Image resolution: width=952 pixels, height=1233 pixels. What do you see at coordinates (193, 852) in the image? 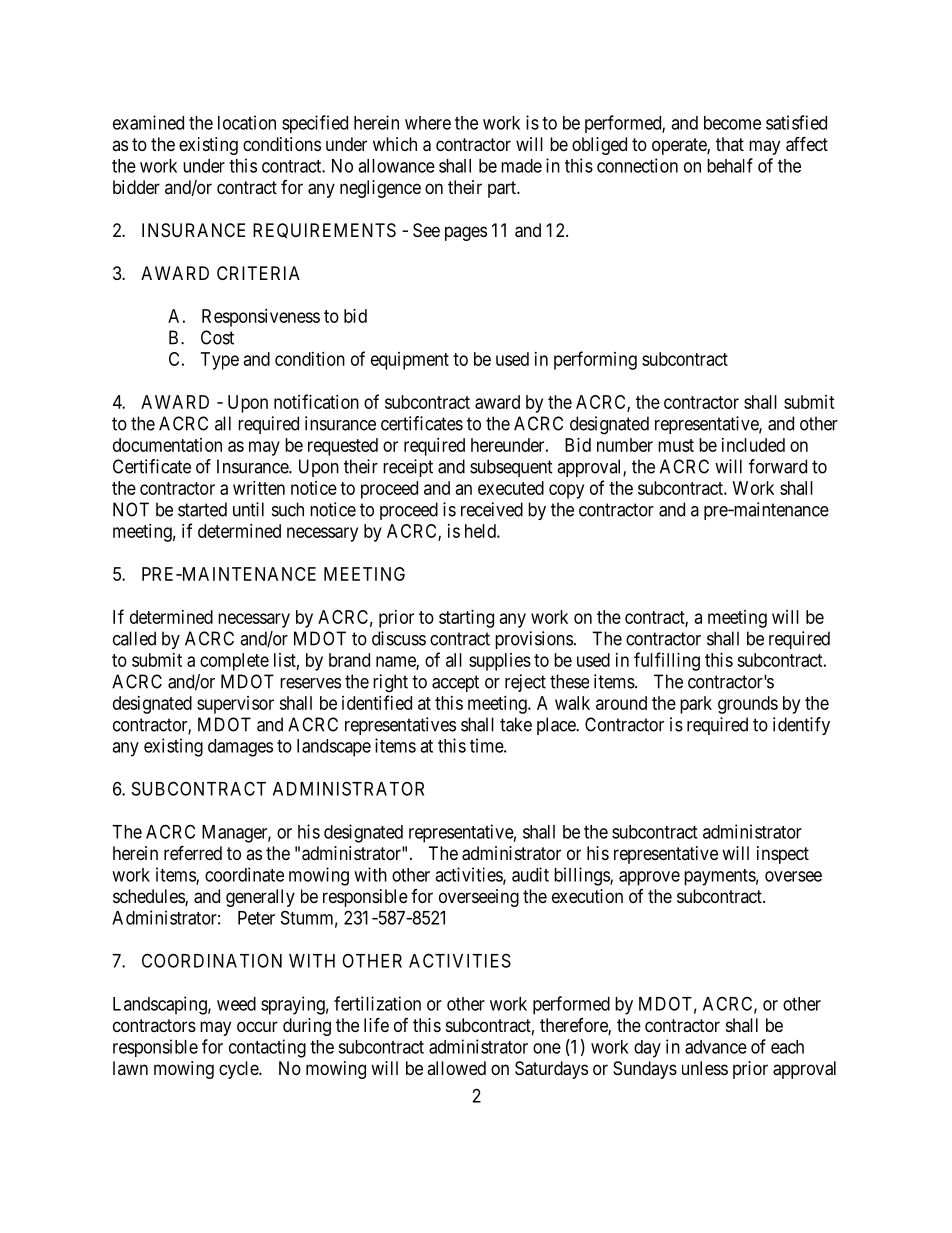
I see `referred` at bounding box center [193, 852].
